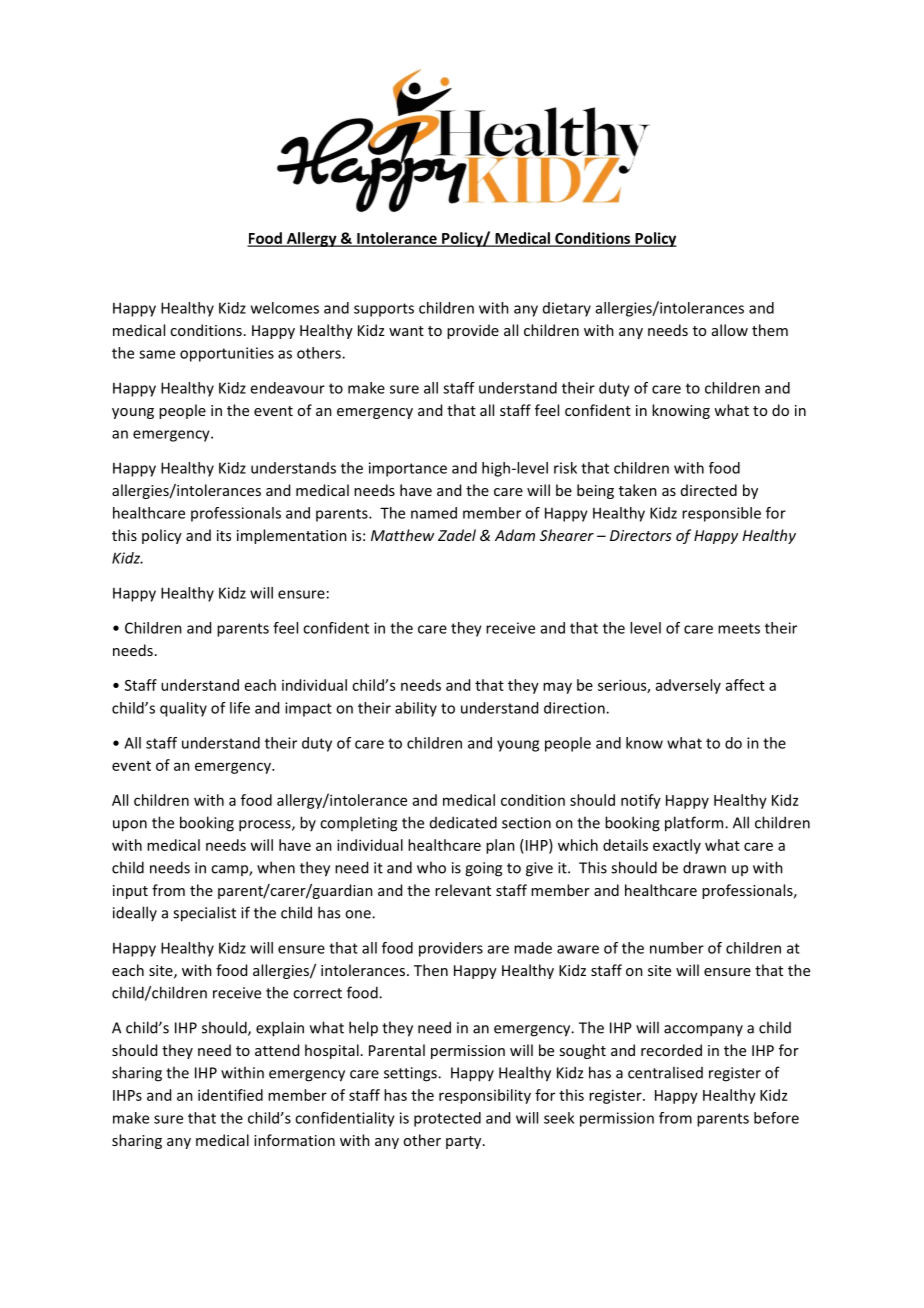 This image has width=924, height=1308. I want to click on allow, so click(730, 330).
